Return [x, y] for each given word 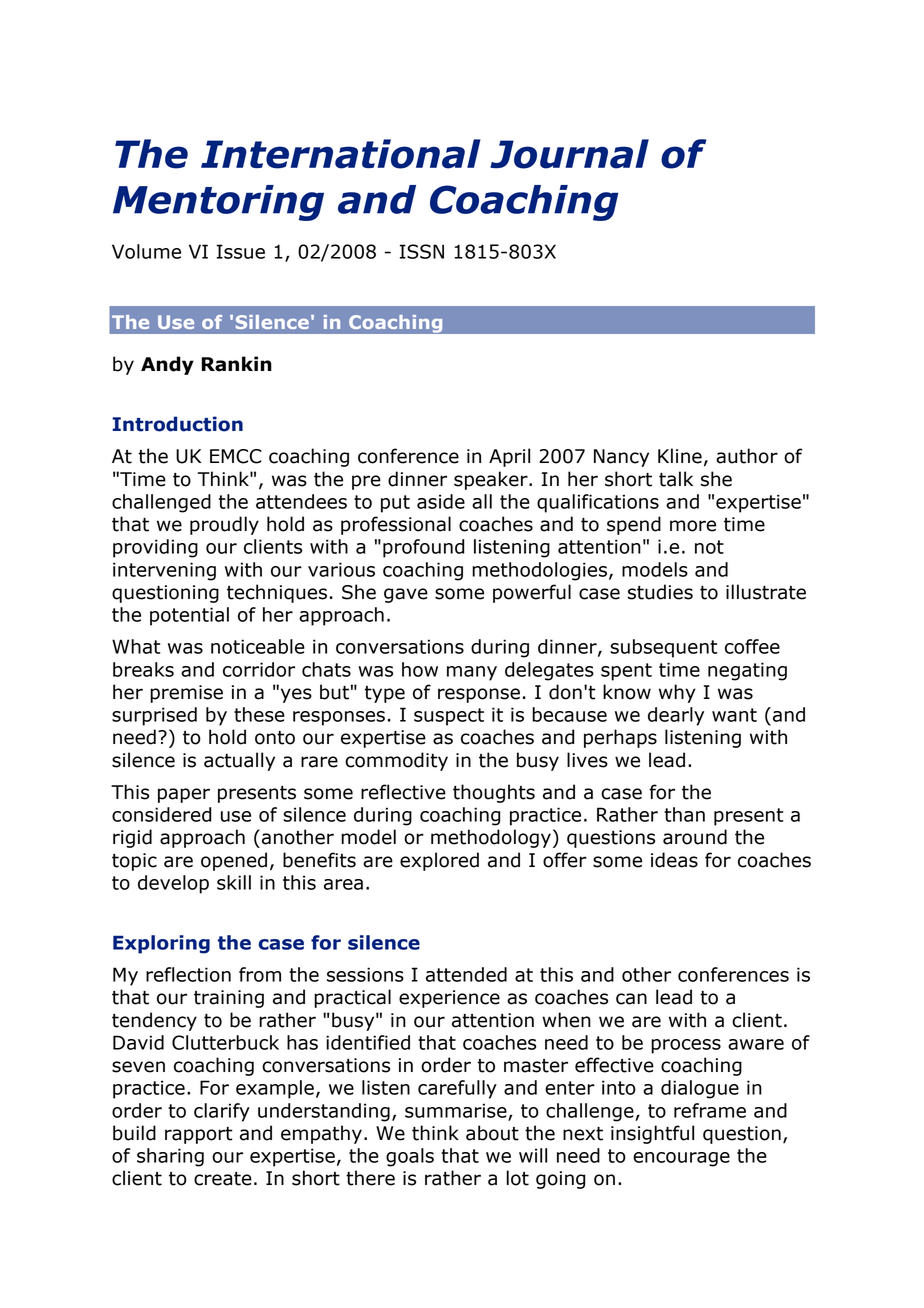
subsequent [664, 648]
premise [186, 694]
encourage [681, 1159]
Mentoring [218, 203]
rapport [199, 1135]
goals [410, 1157]
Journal [569, 154]
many [472, 673]
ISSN [422, 251]
